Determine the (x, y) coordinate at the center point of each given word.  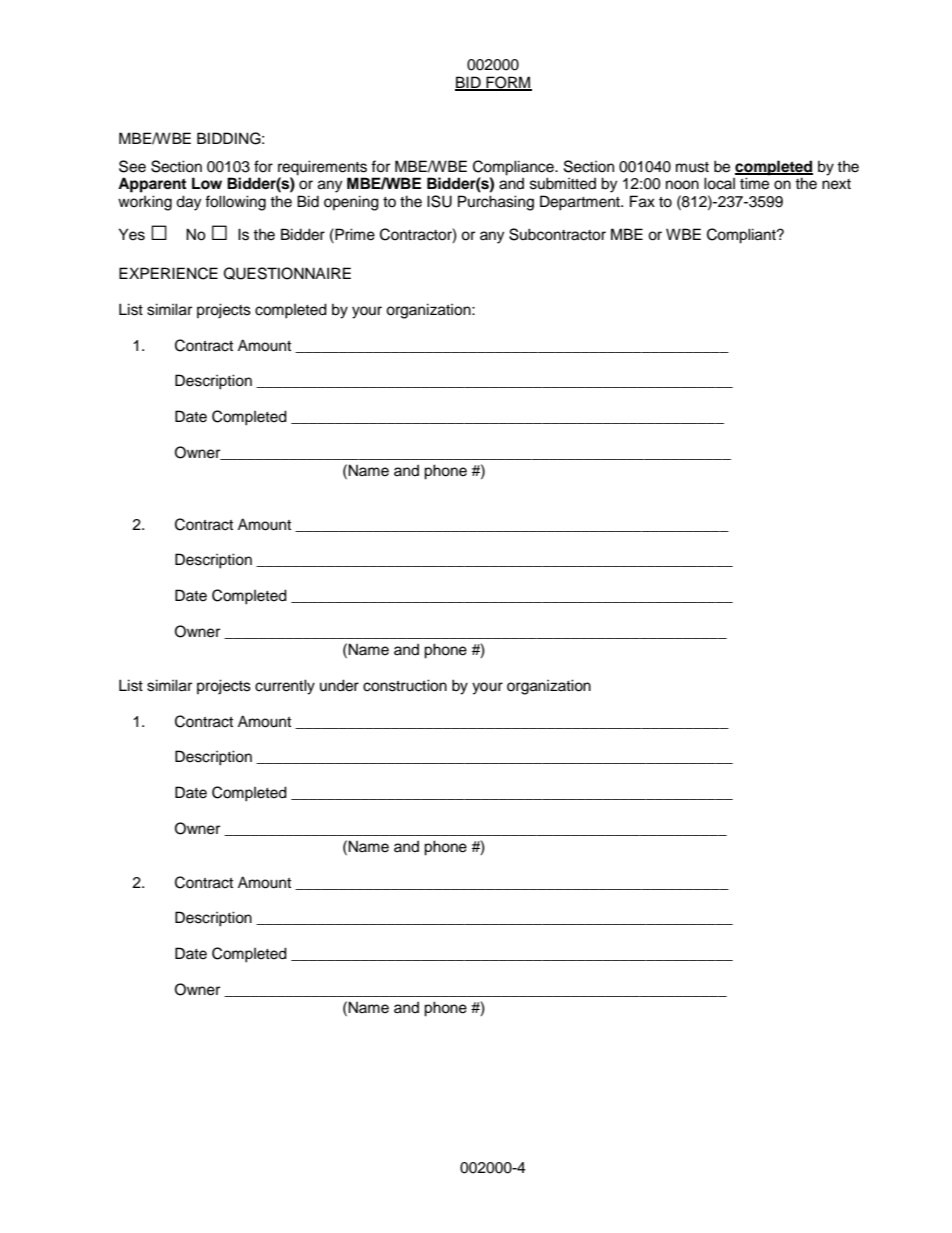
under (339, 685)
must (692, 167)
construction (405, 685)
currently (285, 687)
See (132, 166)
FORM (508, 83)
